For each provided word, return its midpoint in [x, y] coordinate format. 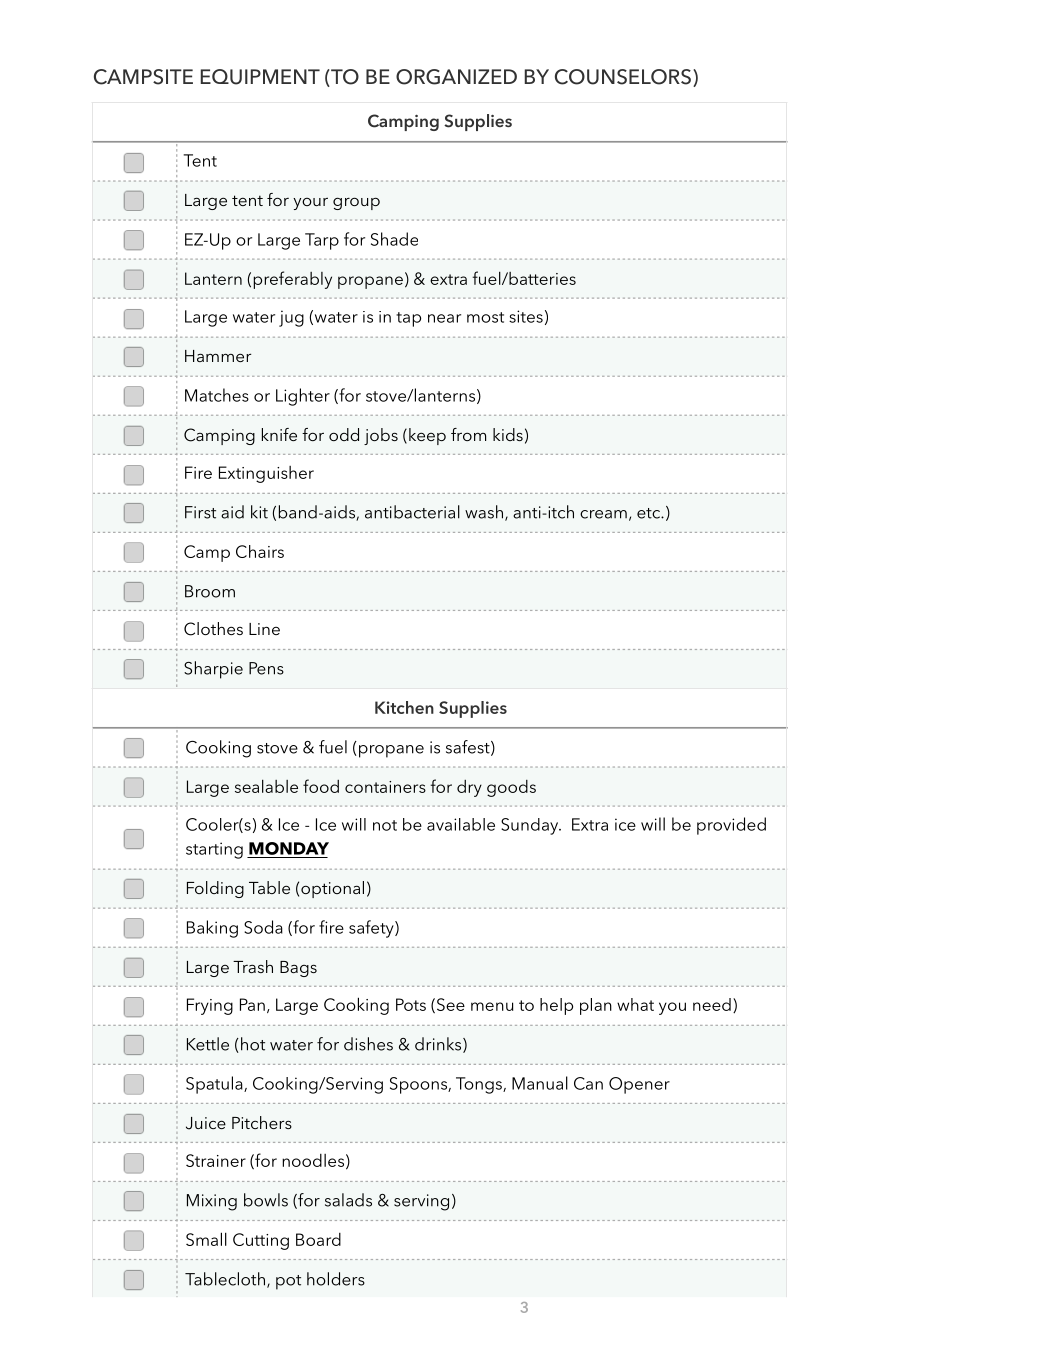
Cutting [261, 1241]
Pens [266, 668]
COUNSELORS [623, 77]
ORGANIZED [456, 77]
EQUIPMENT [260, 77]
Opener [639, 1085]
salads [348, 1200]
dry [469, 788]
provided [731, 826]
